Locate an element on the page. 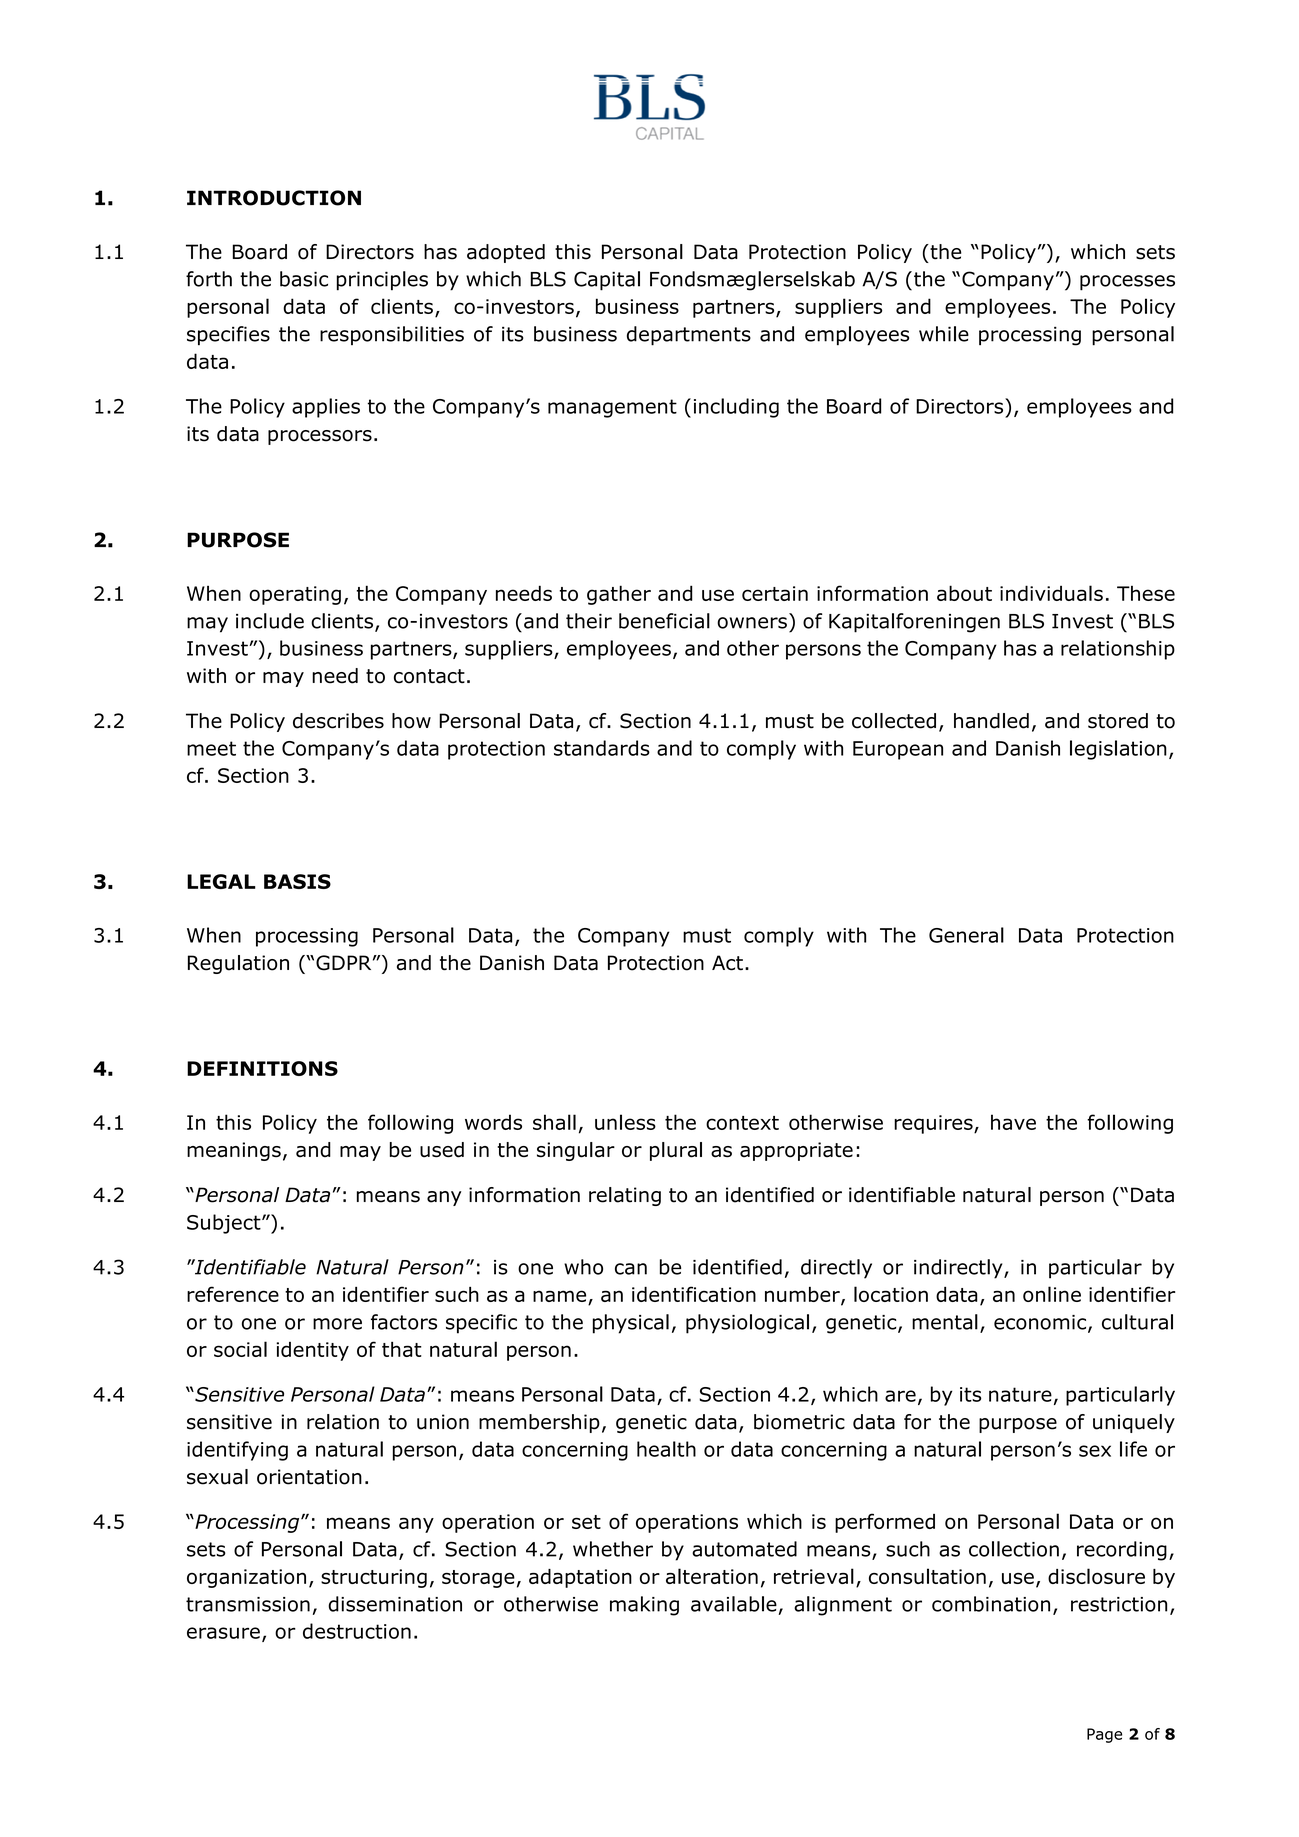 This document has height=1837, width=1299. General is located at coordinates (966, 935).
